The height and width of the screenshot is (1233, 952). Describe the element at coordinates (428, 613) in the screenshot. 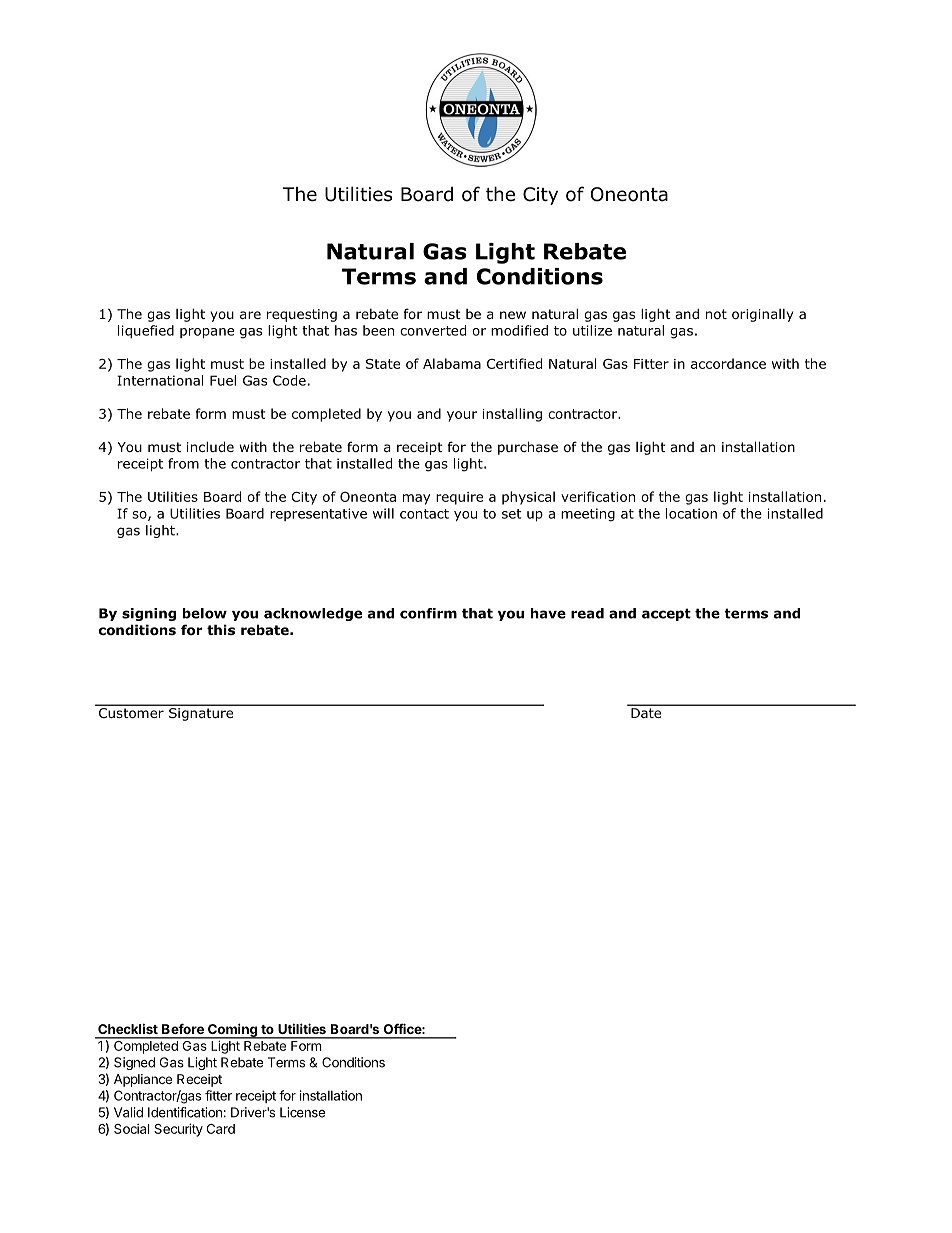

I see `confirm` at that location.
